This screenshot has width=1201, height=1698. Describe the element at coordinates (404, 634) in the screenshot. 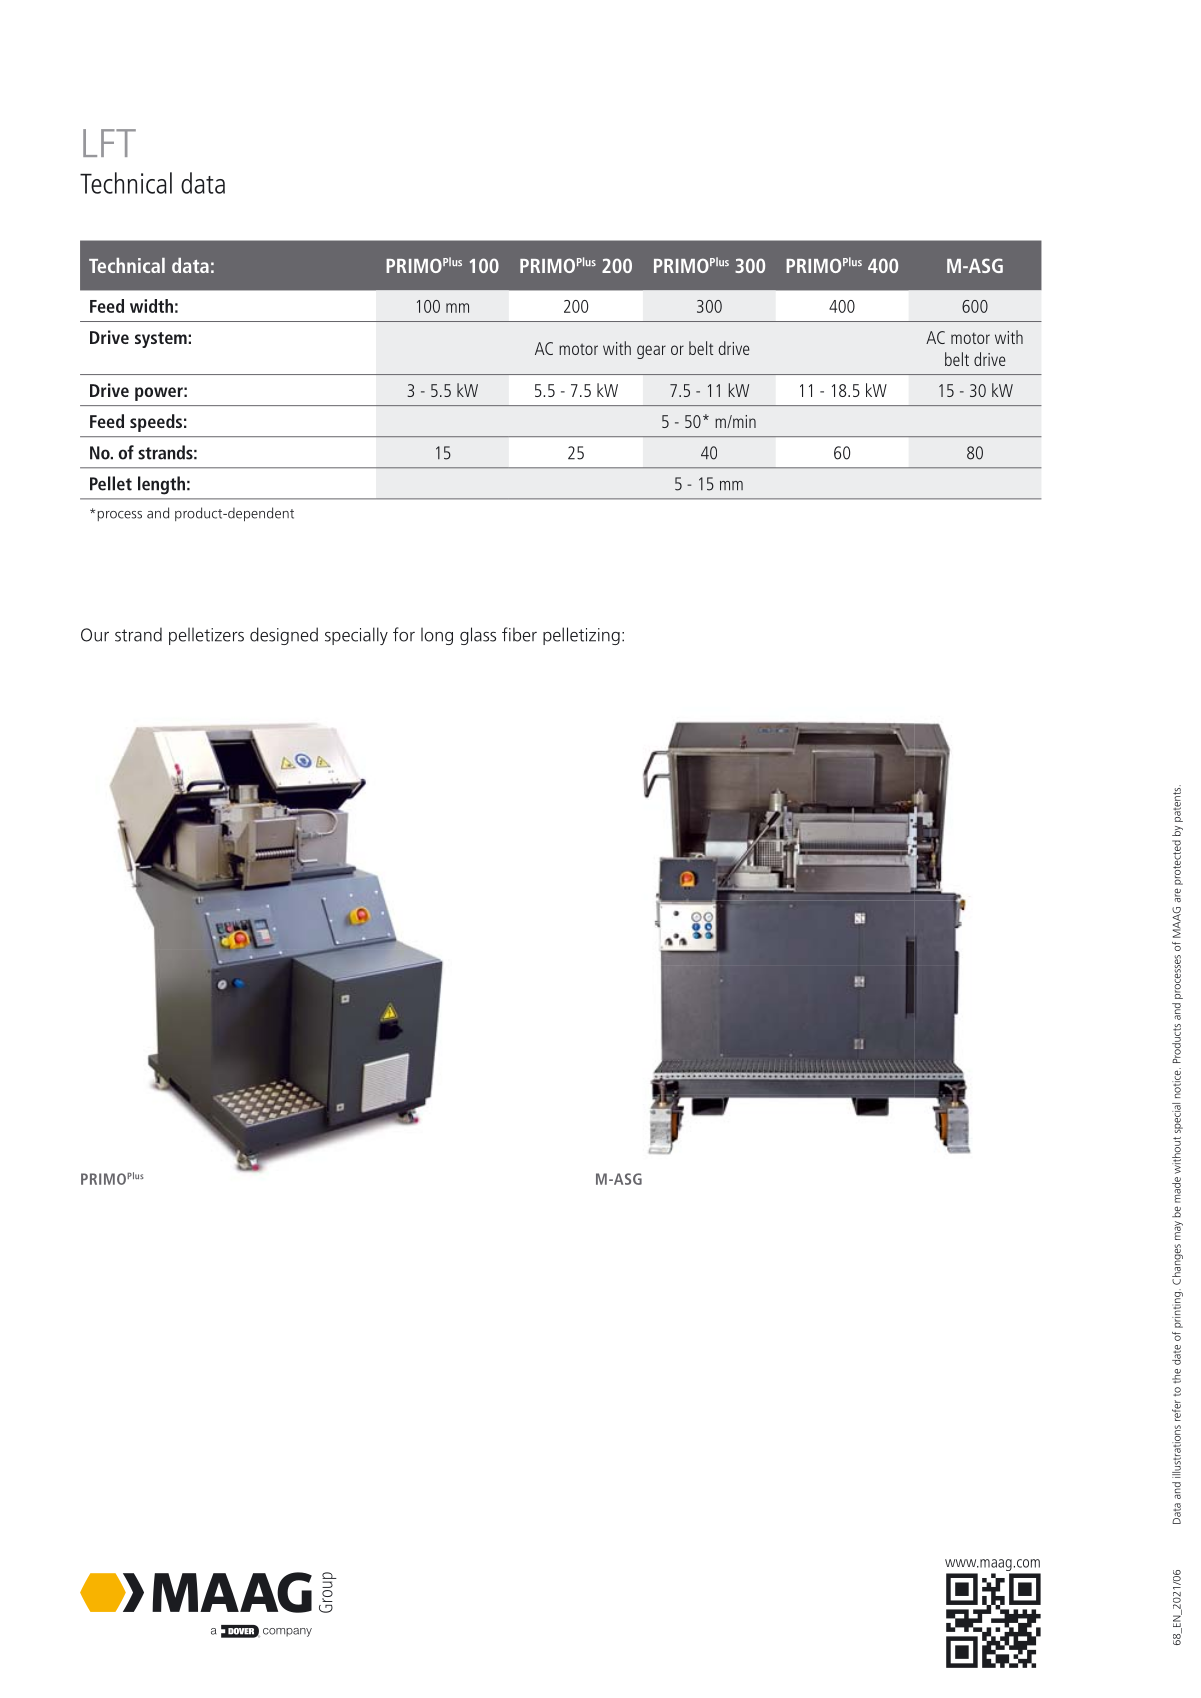

I see `for` at that location.
